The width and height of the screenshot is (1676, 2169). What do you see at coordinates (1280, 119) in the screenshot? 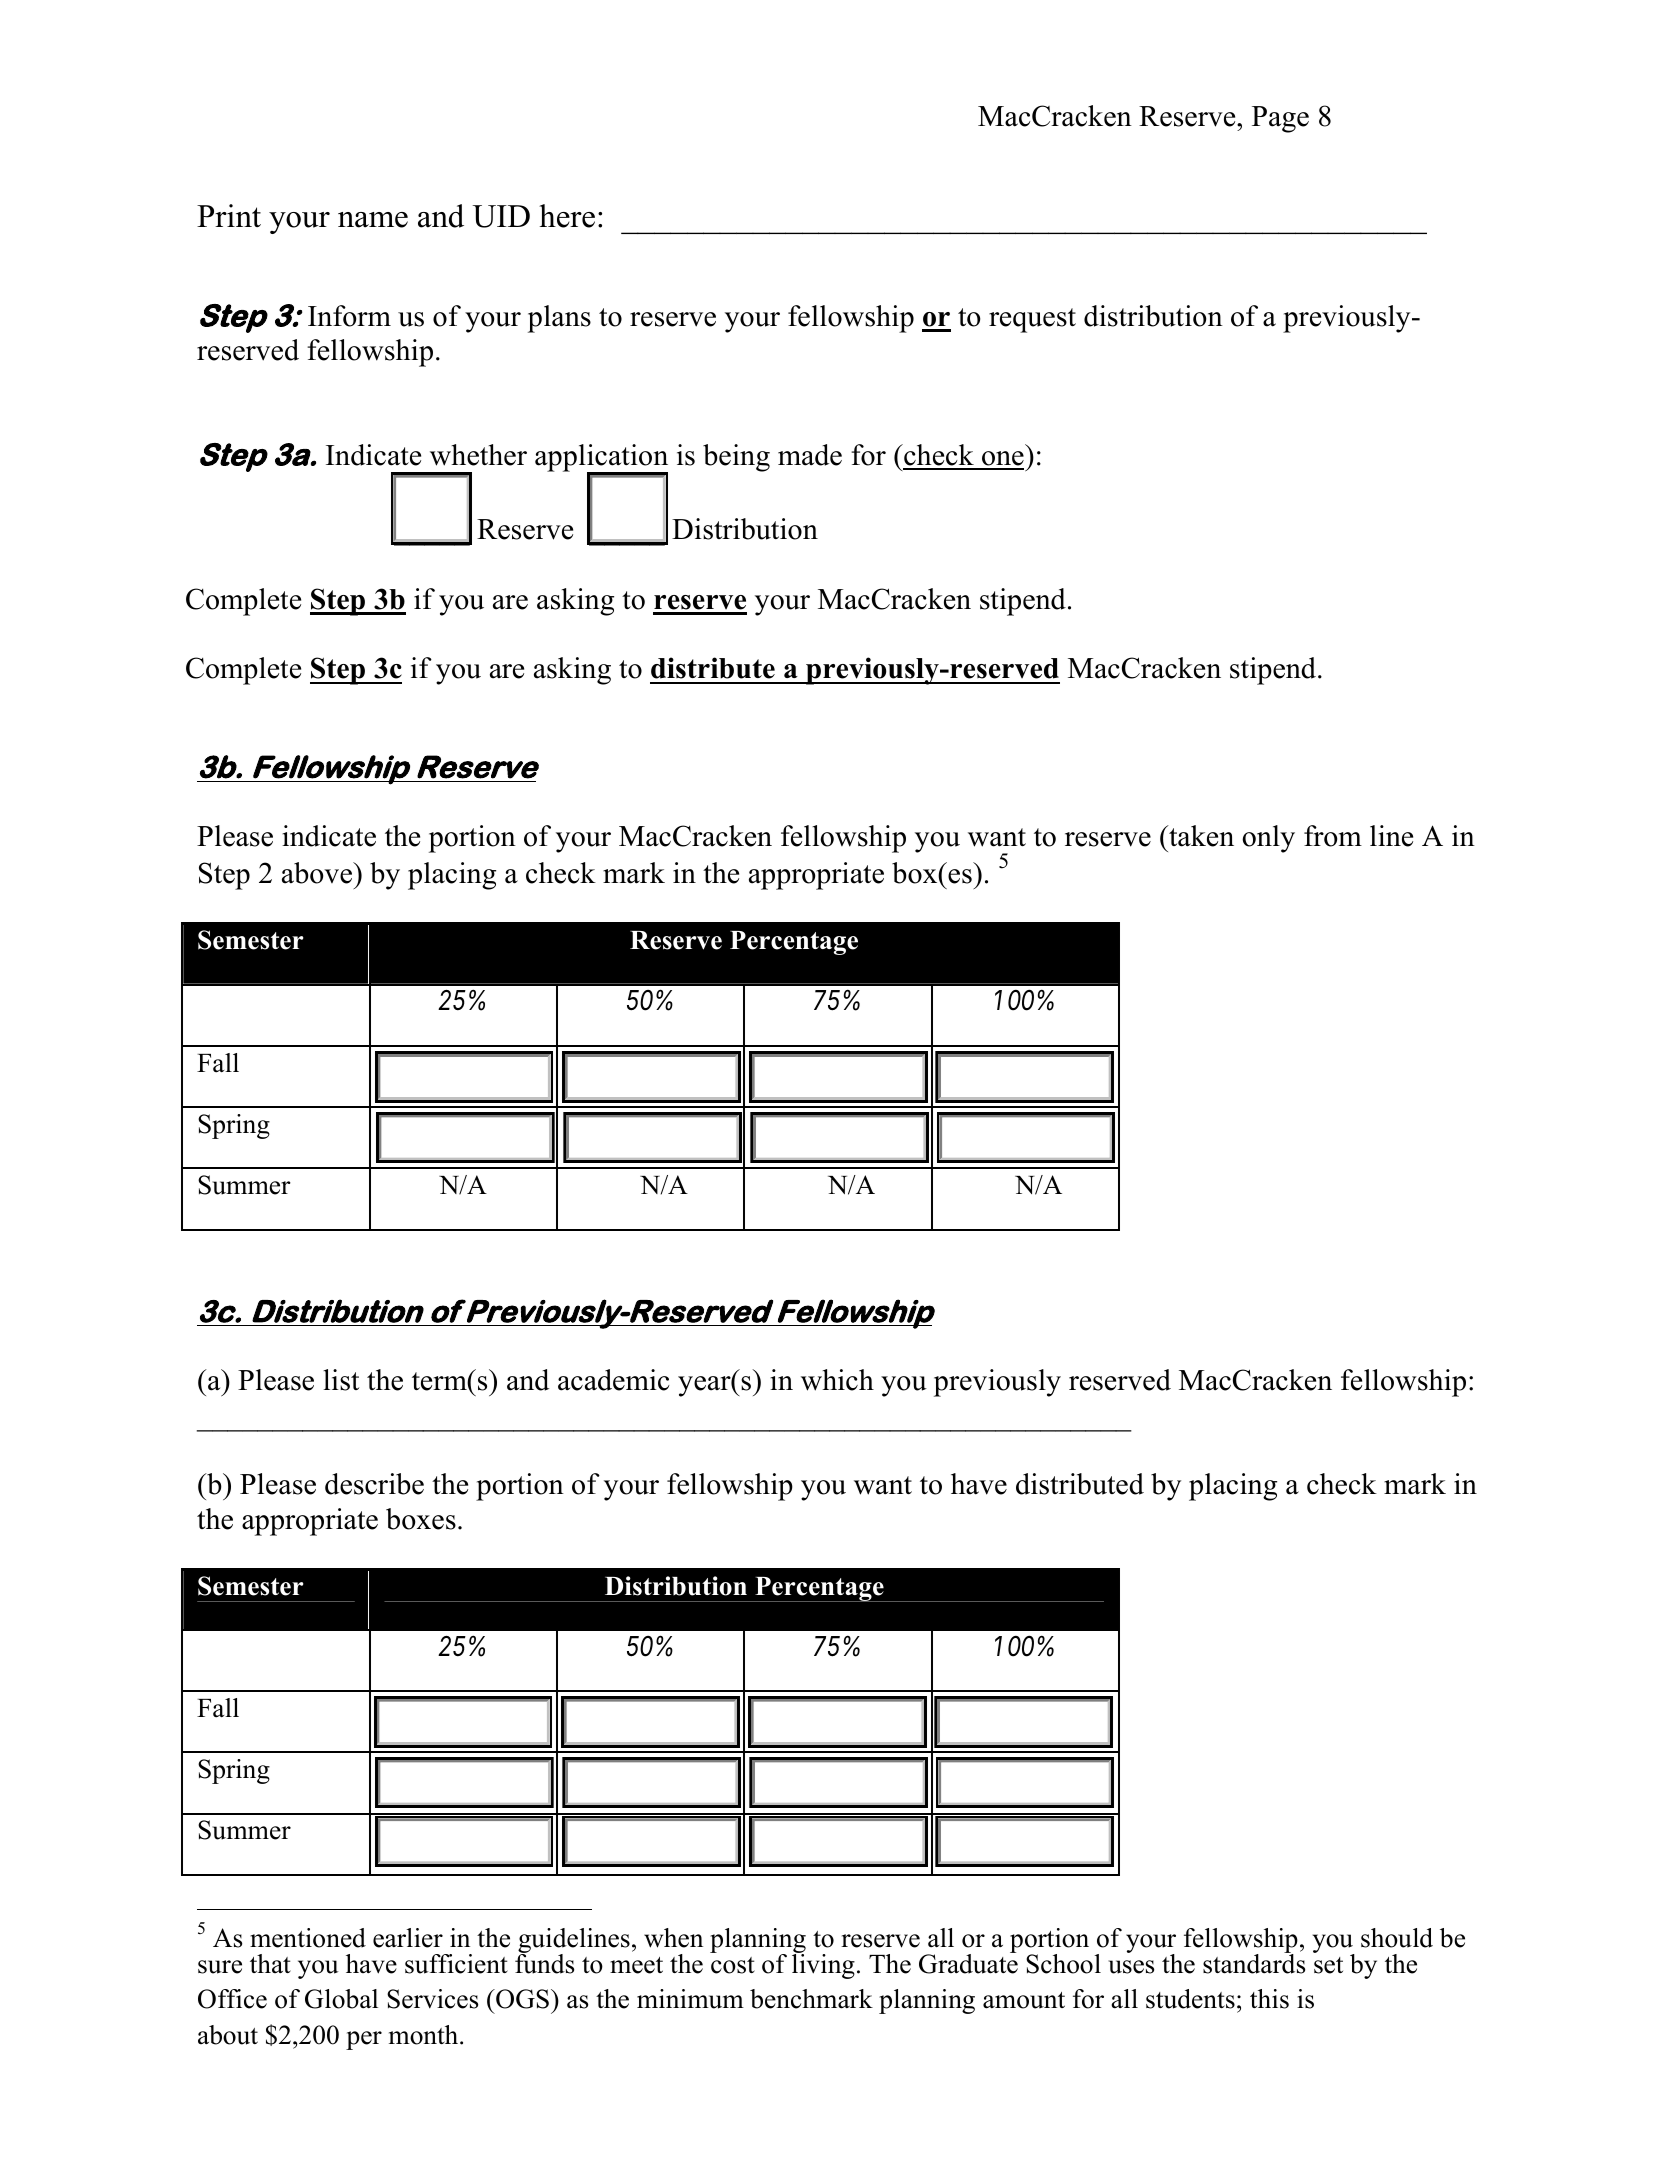
I see `Page` at bounding box center [1280, 119].
